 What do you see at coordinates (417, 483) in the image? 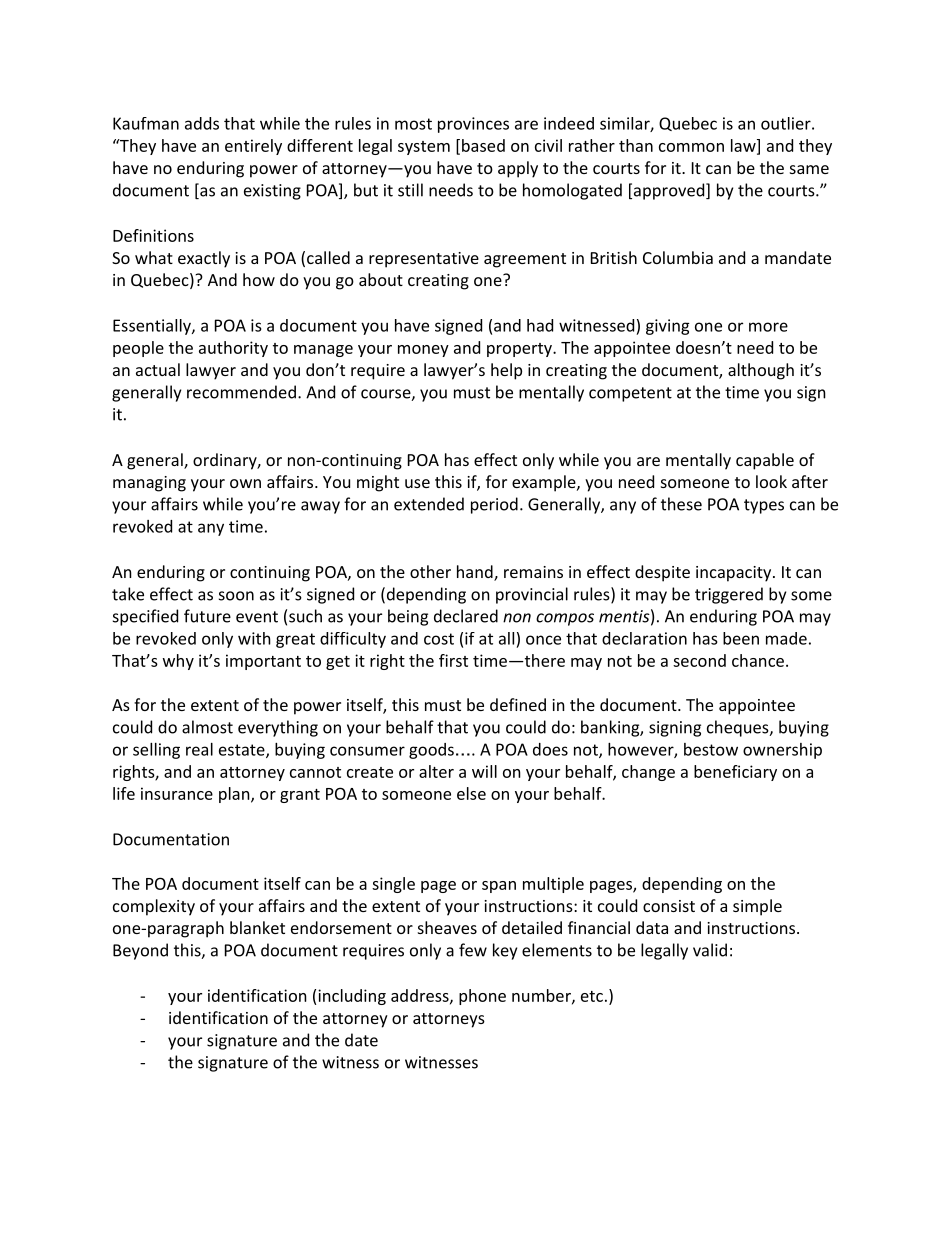
I see `use` at bounding box center [417, 483].
